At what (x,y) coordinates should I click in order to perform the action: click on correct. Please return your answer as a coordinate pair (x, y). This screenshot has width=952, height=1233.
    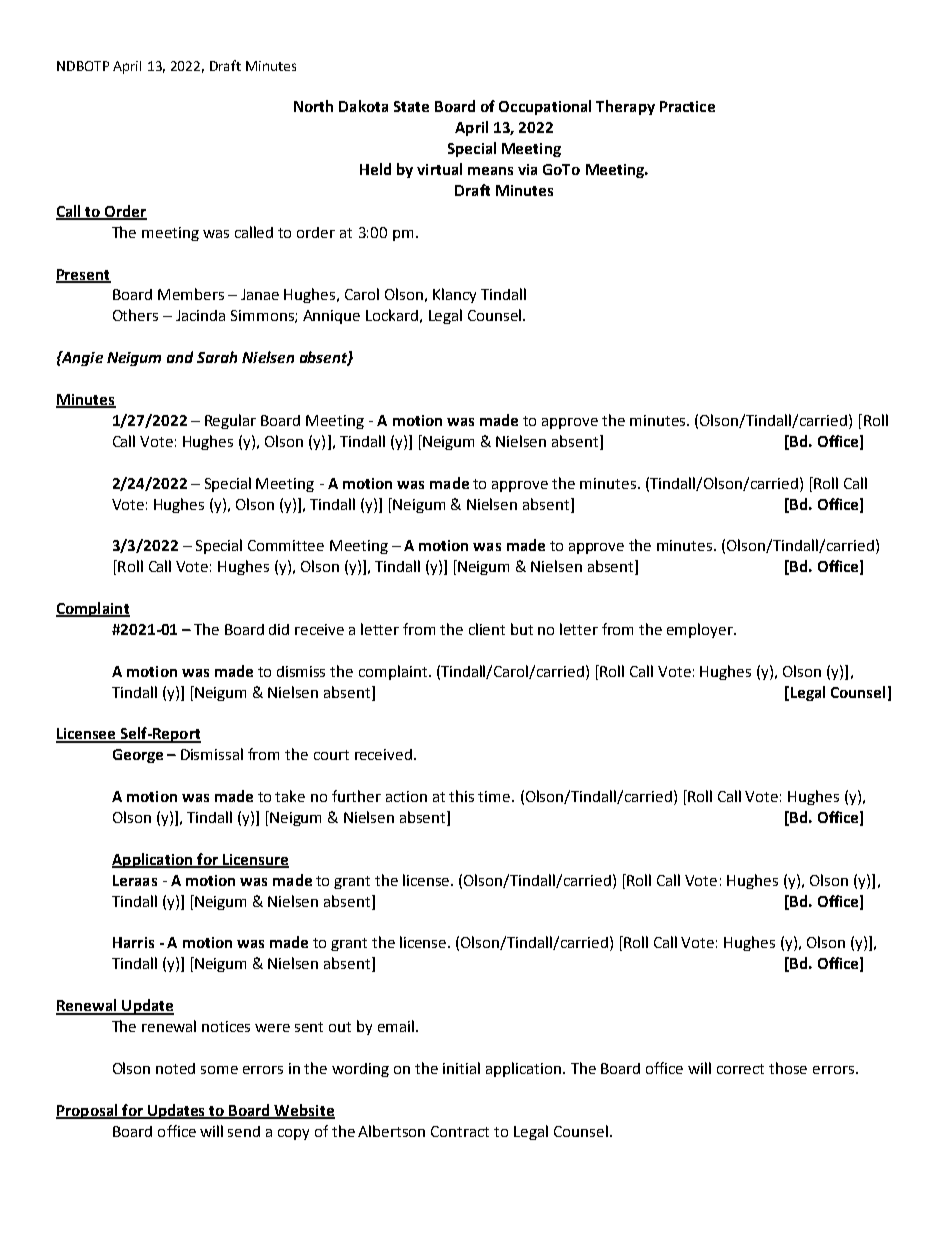
    Looking at the image, I should click on (740, 1069).
